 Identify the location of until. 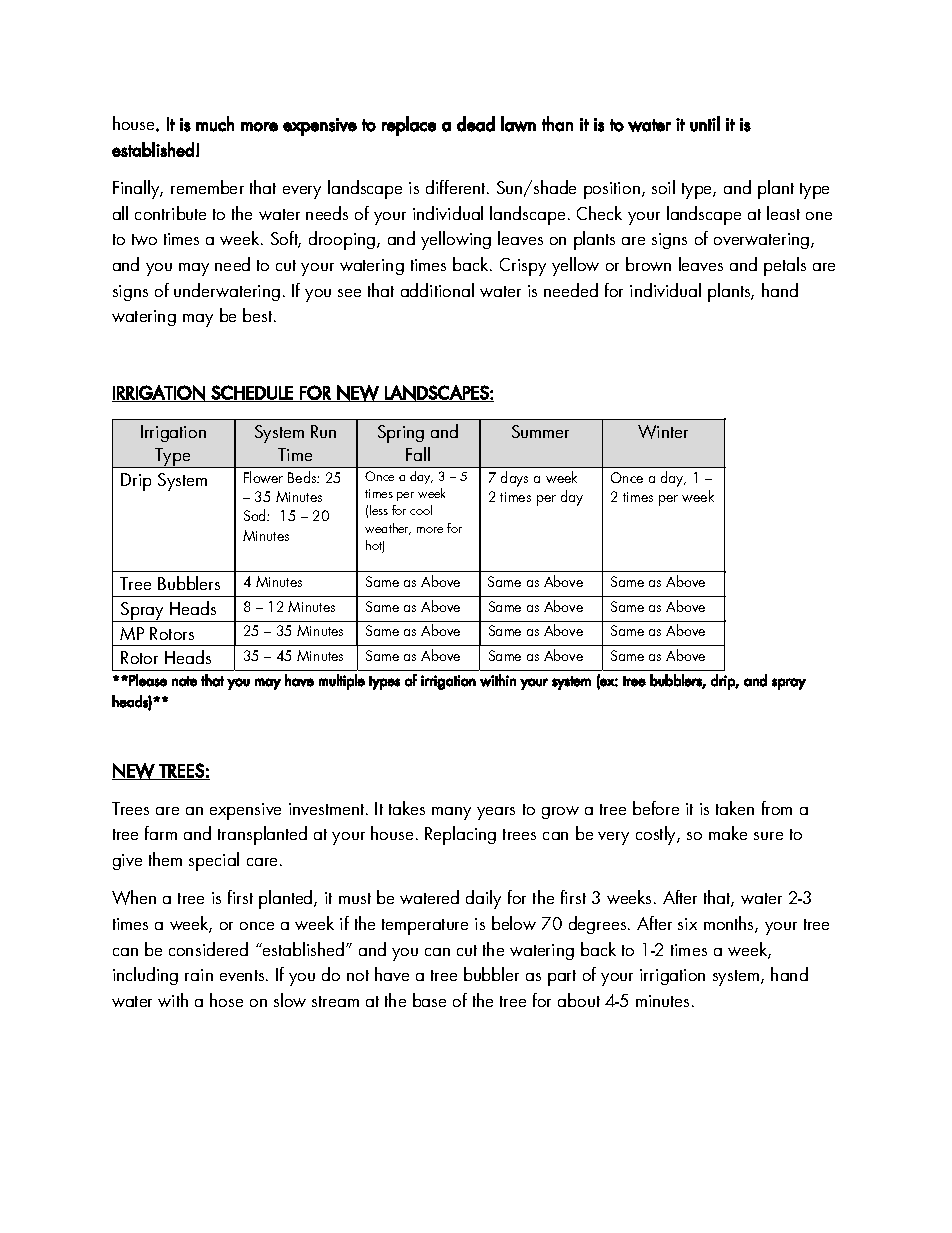
(705, 124).
